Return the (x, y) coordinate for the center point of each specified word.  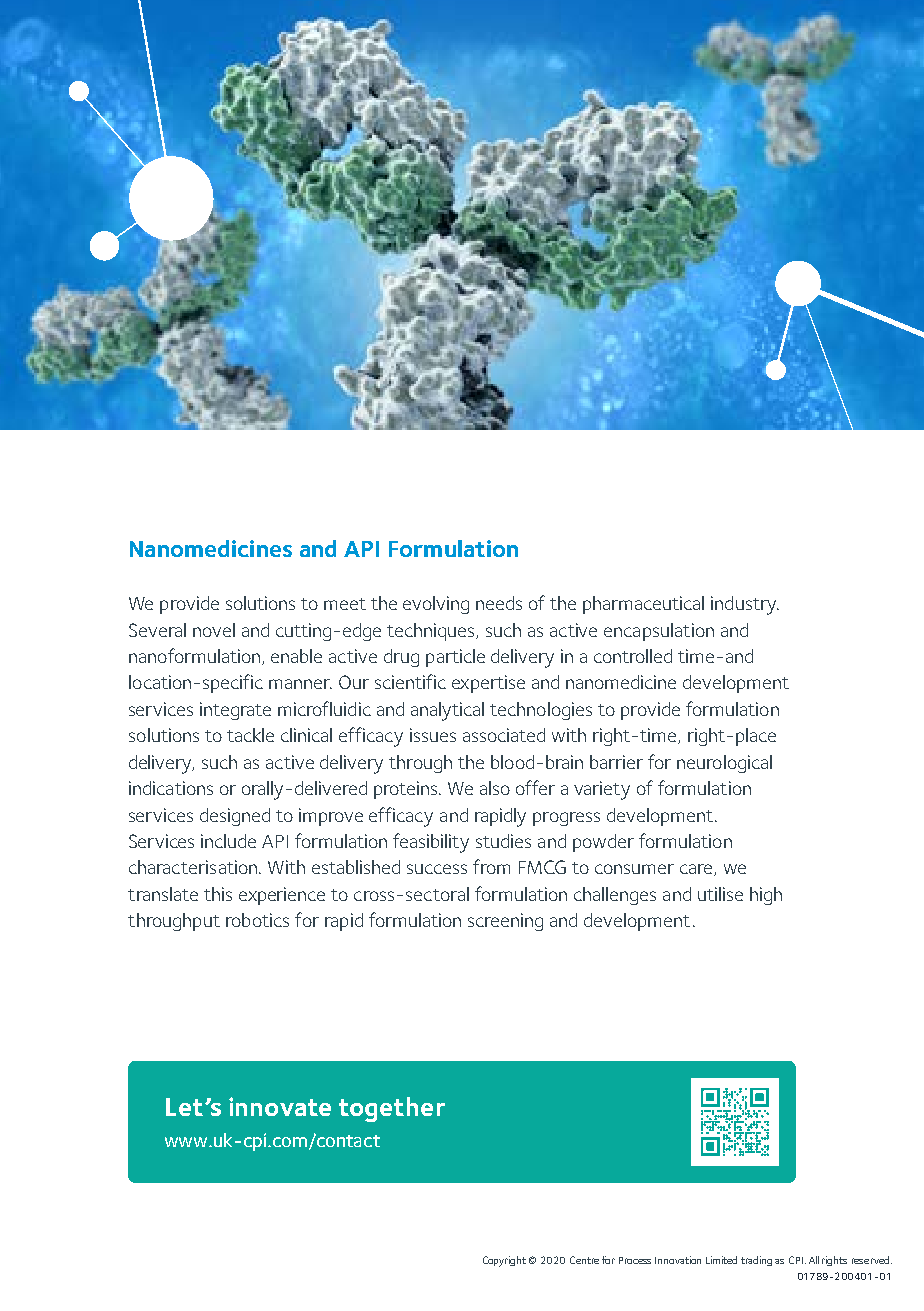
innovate (280, 1106)
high (766, 896)
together (392, 1109)
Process (635, 1260)
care (697, 870)
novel (214, 630)
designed (235, 817)
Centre (584, 1260)
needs (499, 603)
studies (503, 841)
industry (745, 605)
